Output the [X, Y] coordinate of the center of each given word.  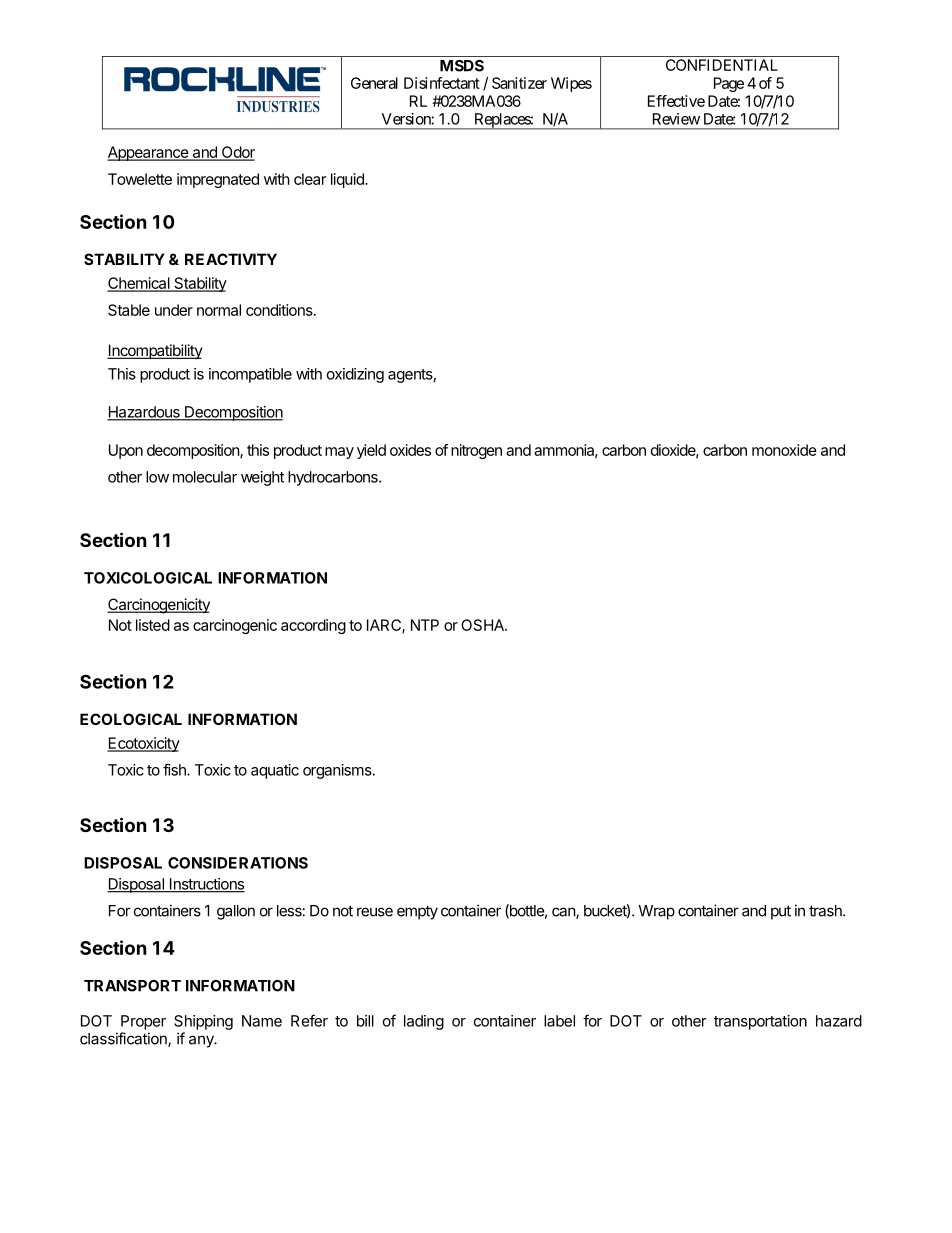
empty [417, 912]
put [781, 912]
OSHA [483, 625]
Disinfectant [442, 83]
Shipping [203, 1022]
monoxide [784, 450]
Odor [237, 153]
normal [219, 310]
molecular [205, 477]
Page [729, 84]
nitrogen [476, 451]
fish [175, 769]
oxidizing [355, 375]
